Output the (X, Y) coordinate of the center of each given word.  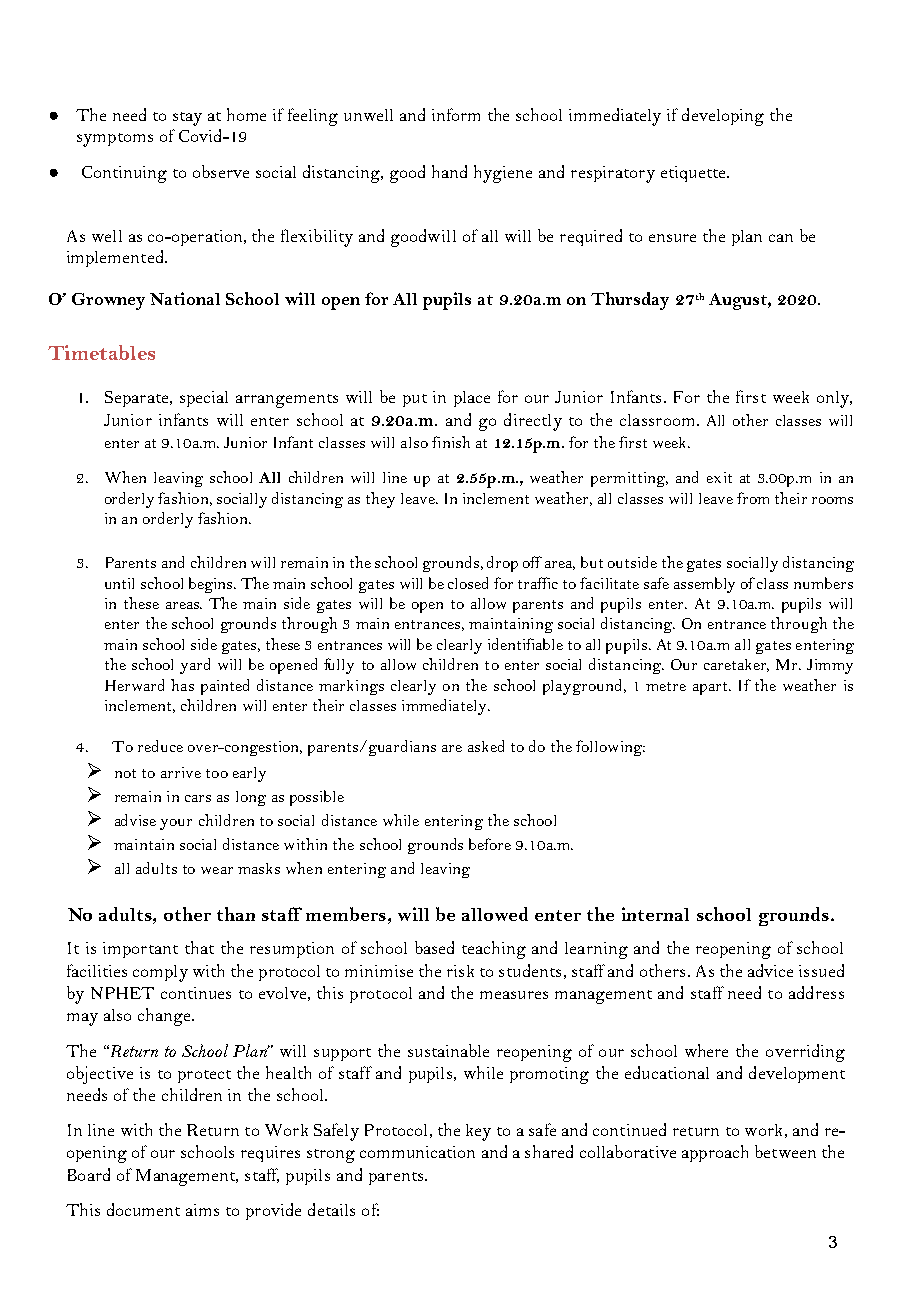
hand (449, 171)
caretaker (736, 665)
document (143, 1209)
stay (187, 119)
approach (715, 1153)
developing (723, 117)
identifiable (525, 644)
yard (195, 666)
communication (417, 1152)
